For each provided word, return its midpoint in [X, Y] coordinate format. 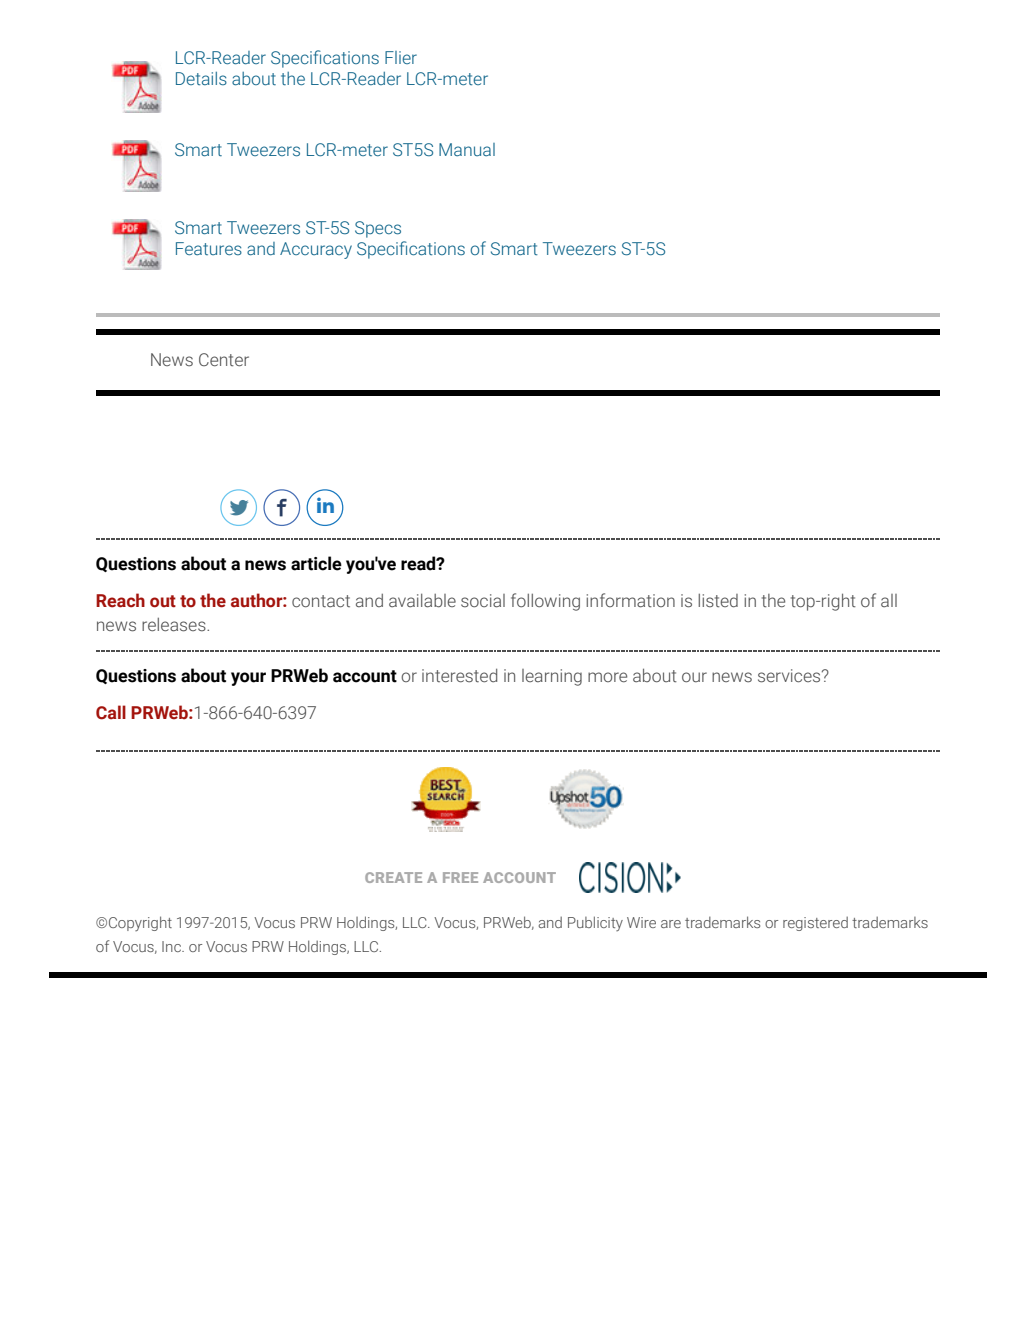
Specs [378, 229]
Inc [172, 946]
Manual [467, 149]
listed [718, 601]
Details [201, 79]
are [671, 924]
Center [224, 360]
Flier [401, 57]
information [630, 600]
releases [175, 625]
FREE [460, 877]
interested [459, 676]
